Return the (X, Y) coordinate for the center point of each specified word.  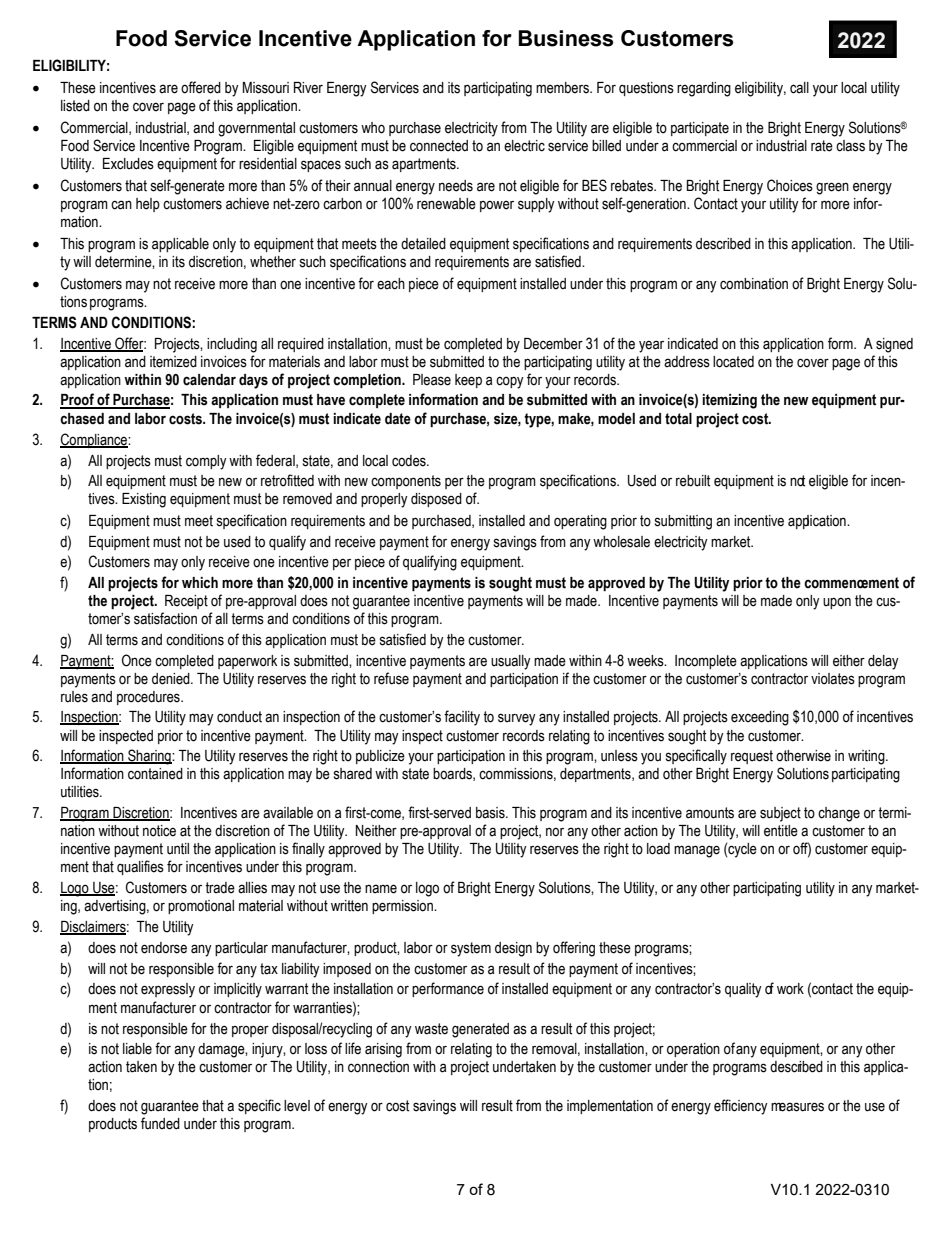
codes (410, 461)
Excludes (128, 164)
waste (431, 1029)
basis (491, 813)
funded (160, 1123)
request (752, 757)
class (850, 146)
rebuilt (693, 481)
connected (439, 146)
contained (155, 774)
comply (206, 462)
